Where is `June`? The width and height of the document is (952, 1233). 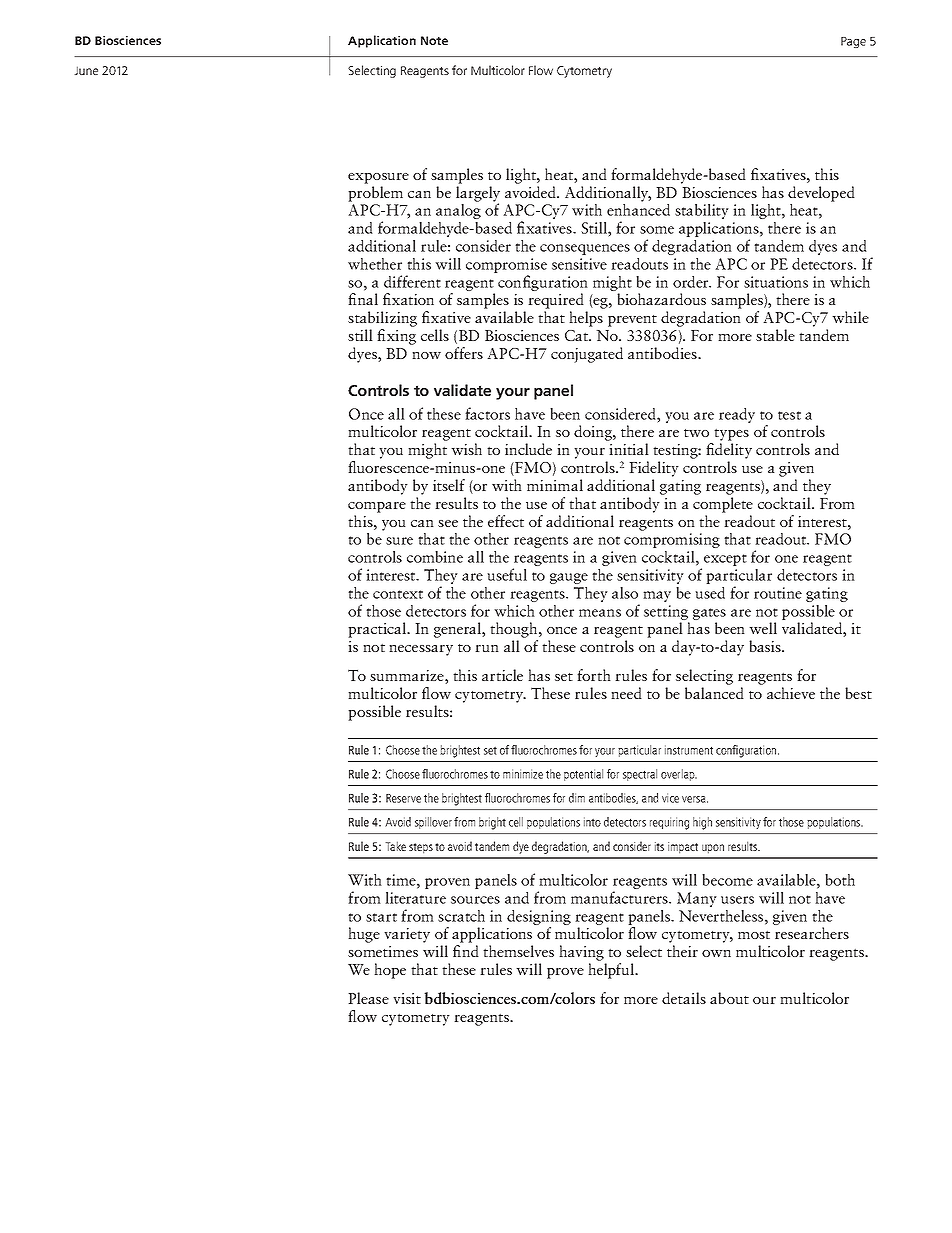
June is located at coordinates (86, 70).
